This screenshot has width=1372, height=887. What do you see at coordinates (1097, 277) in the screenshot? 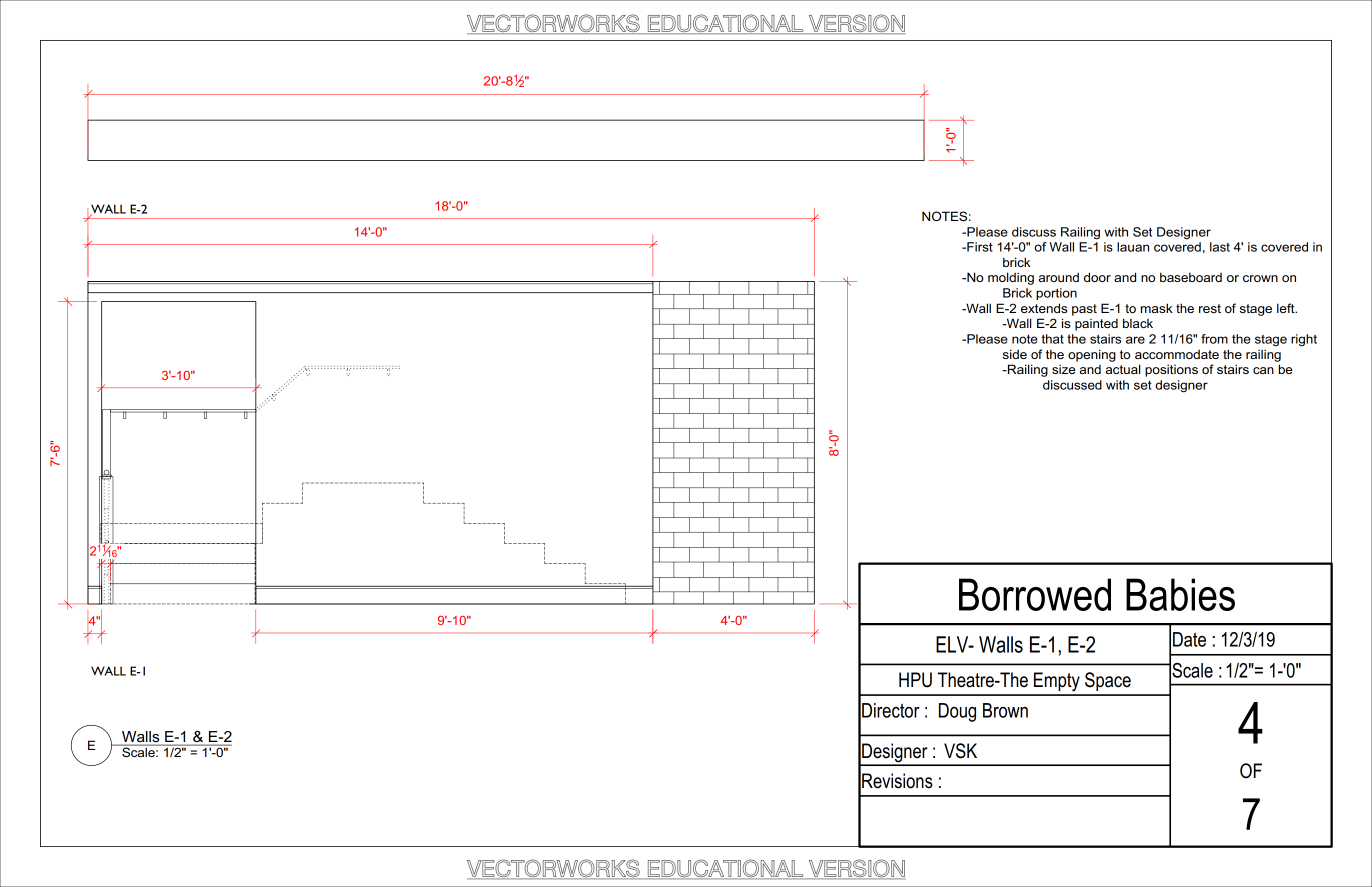
I see `door` at bounding box center [1097, 277].
